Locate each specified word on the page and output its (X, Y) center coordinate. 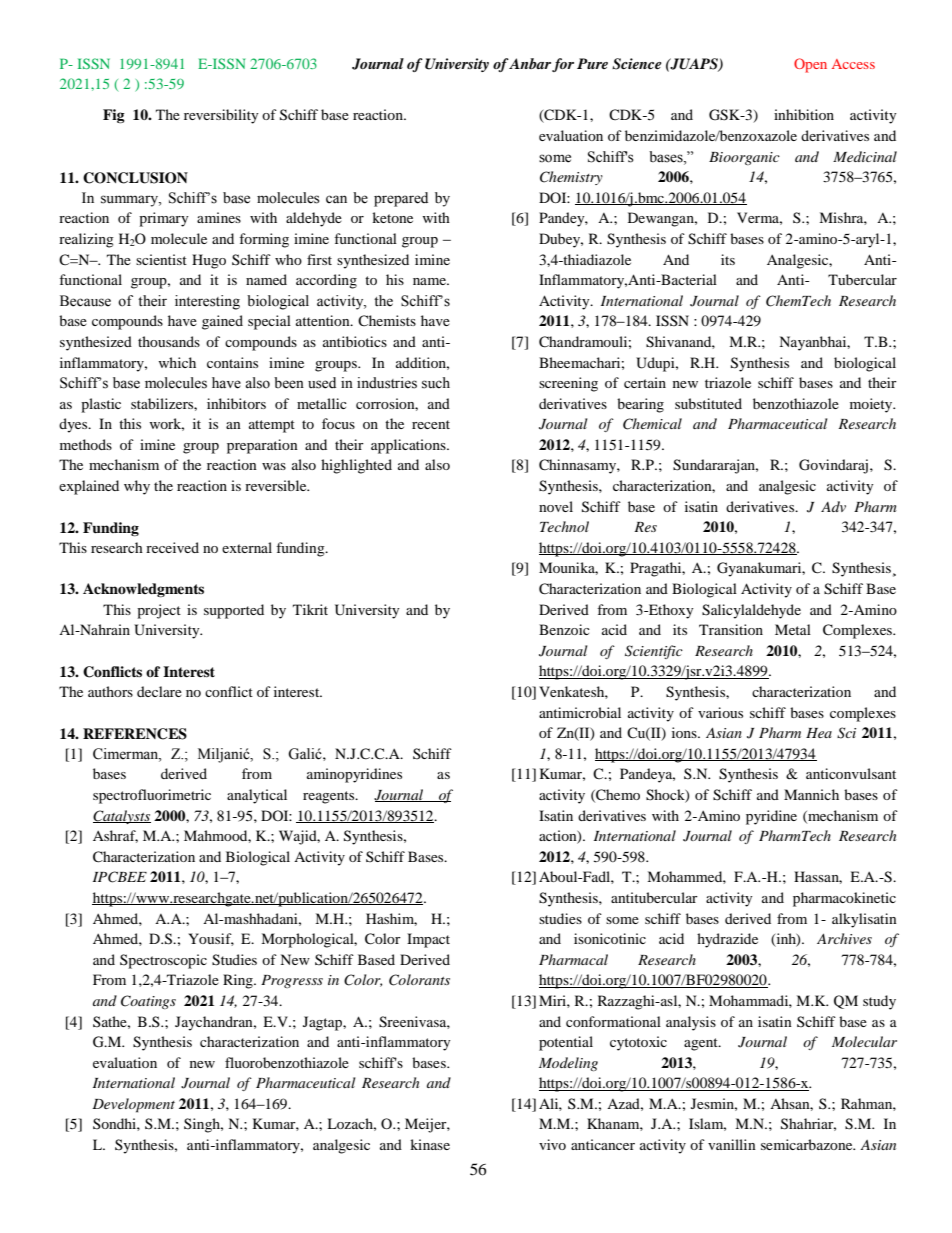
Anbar (530, 63)
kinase (430, 1144)
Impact (428, 940)
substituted (708, 403)
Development (133, 1105)
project (159, 611)
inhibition (804, 114)
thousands (169, 341)
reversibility (221, 116)
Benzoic (564, 629)
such (436, 383)
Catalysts (122, 817)
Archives (844, 938)
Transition (731, 629)
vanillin (732, 1144)
